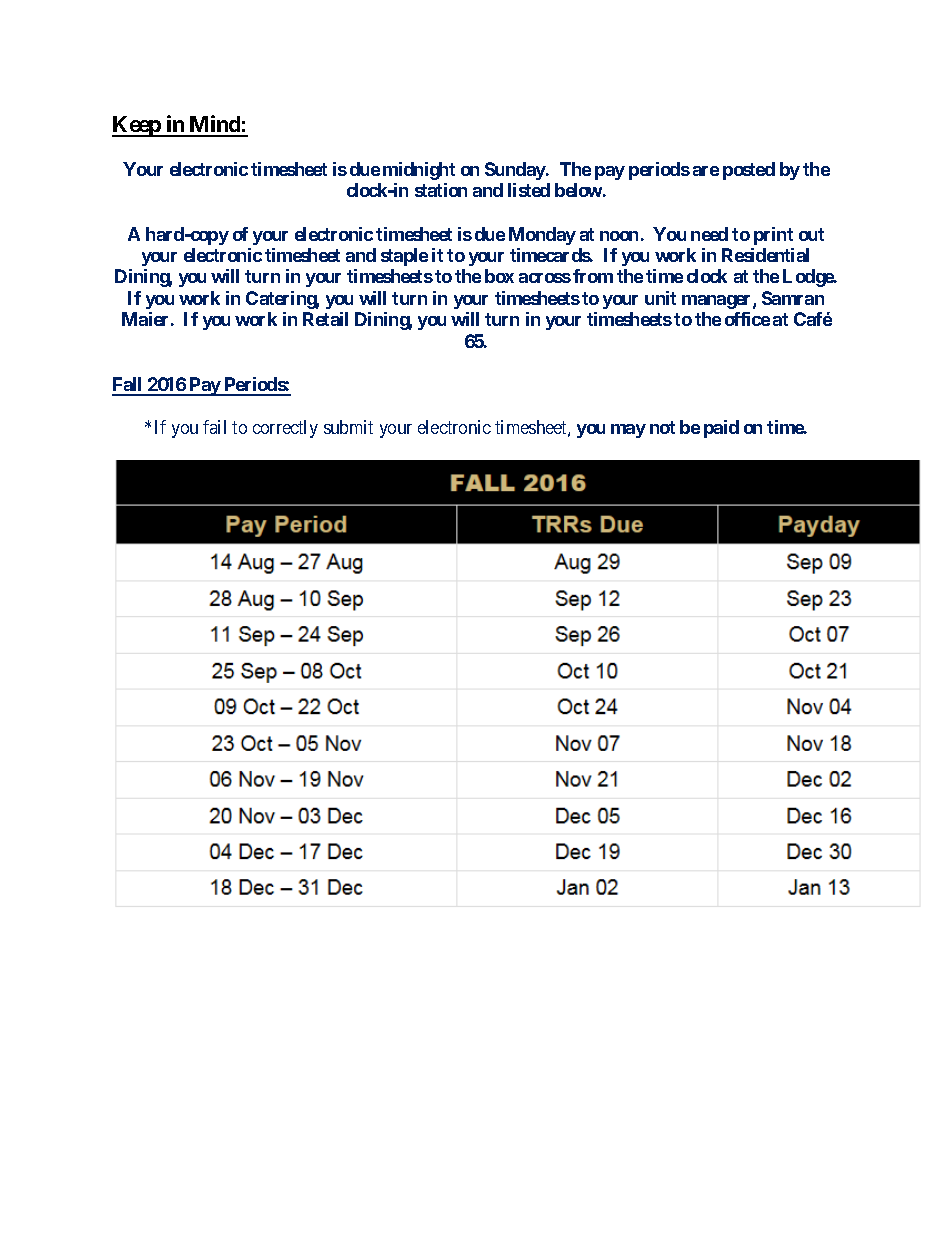  What do you see at coordinates (214, 427) in the screenshot?
I see `fail` at bounding box center [214, 427].
